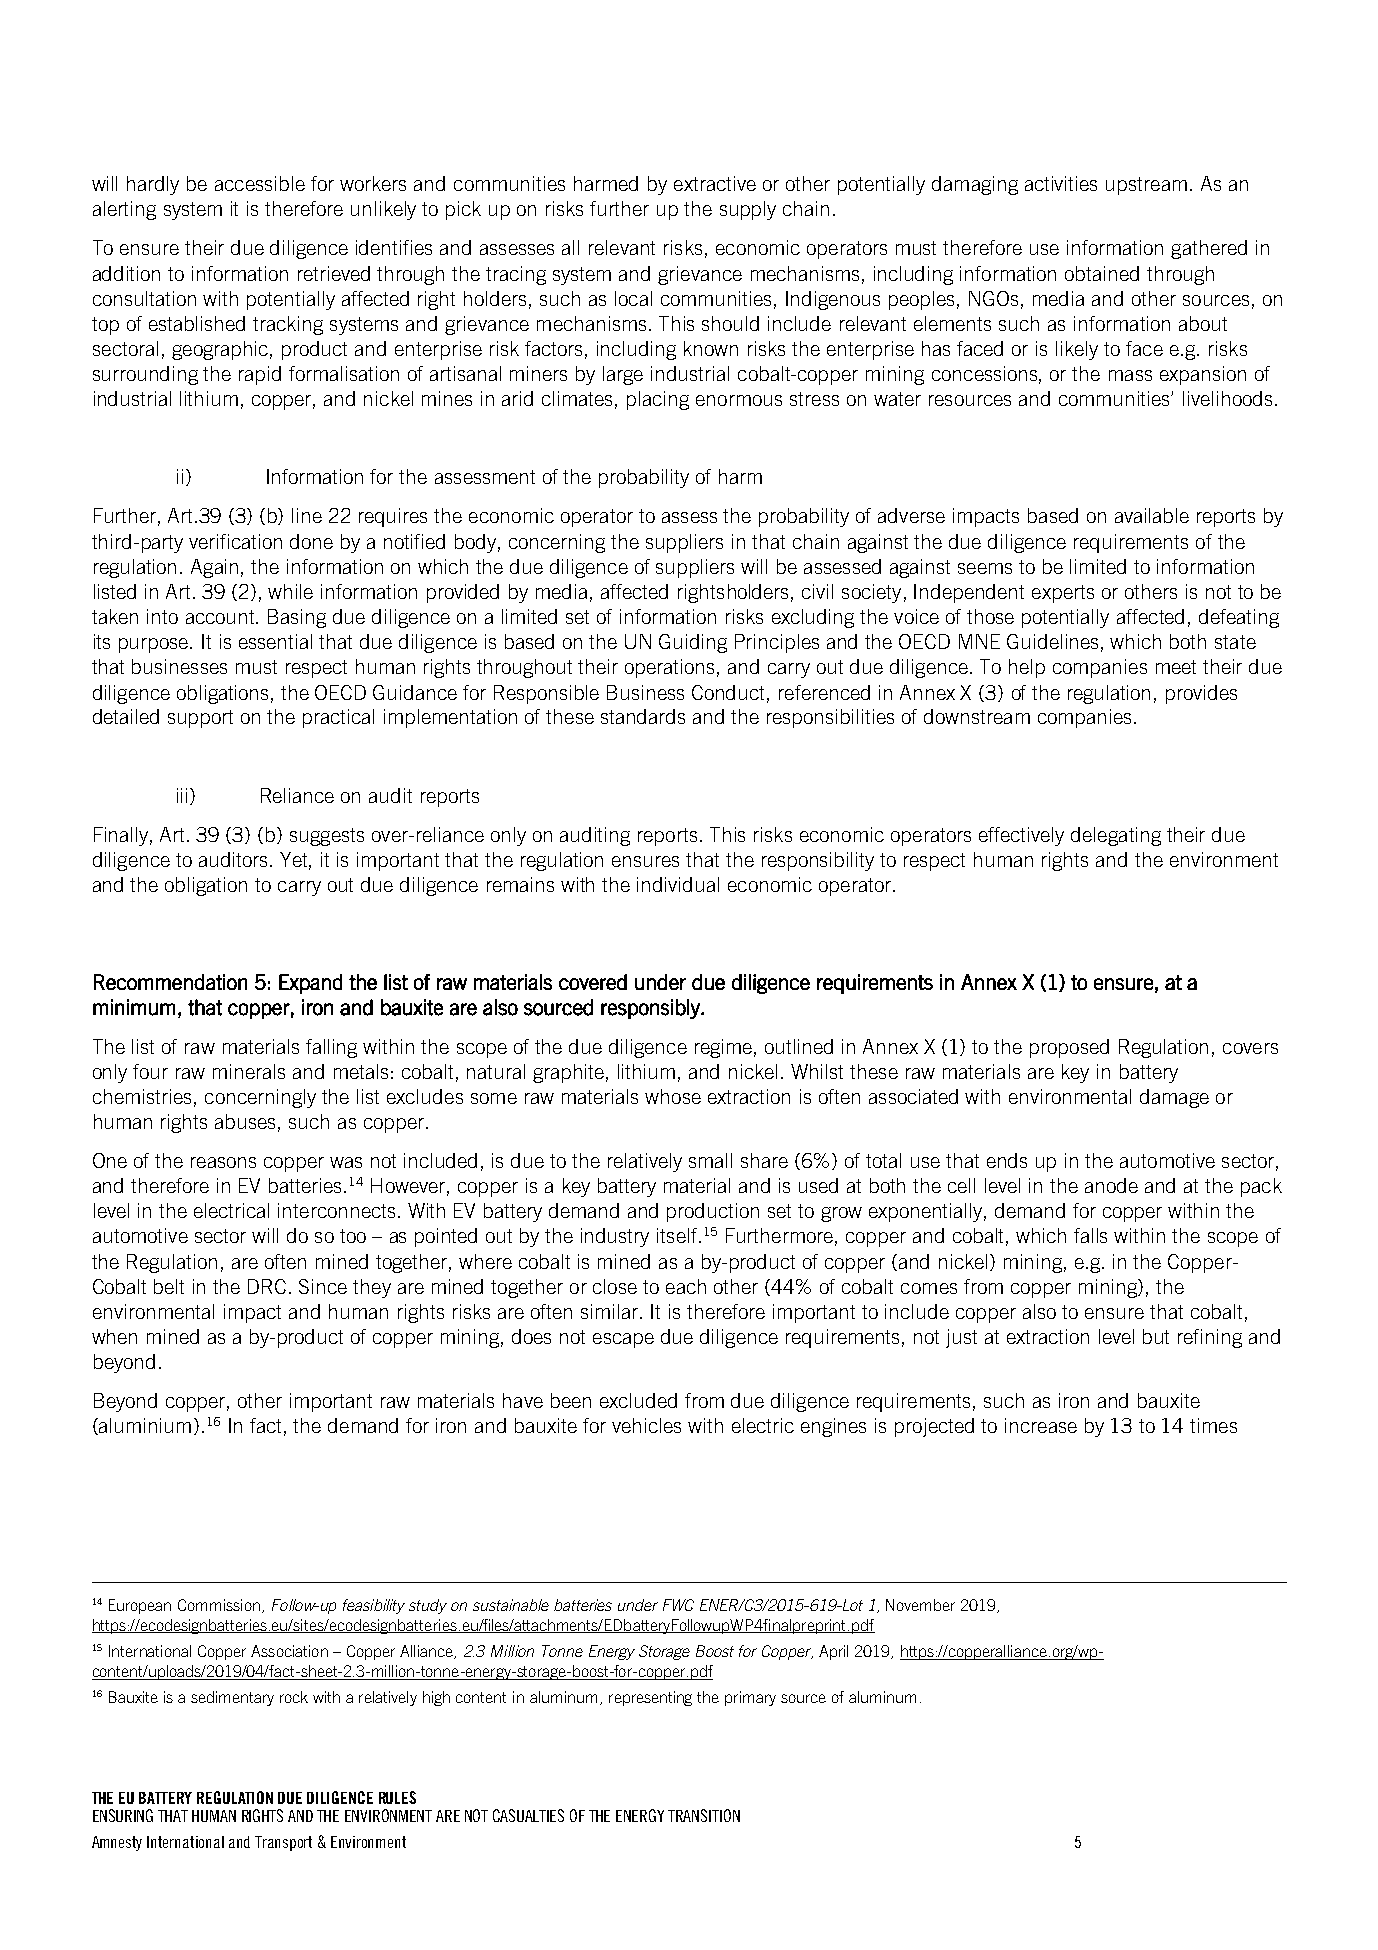  I want to click on proposed, so click(1069, 1048).
